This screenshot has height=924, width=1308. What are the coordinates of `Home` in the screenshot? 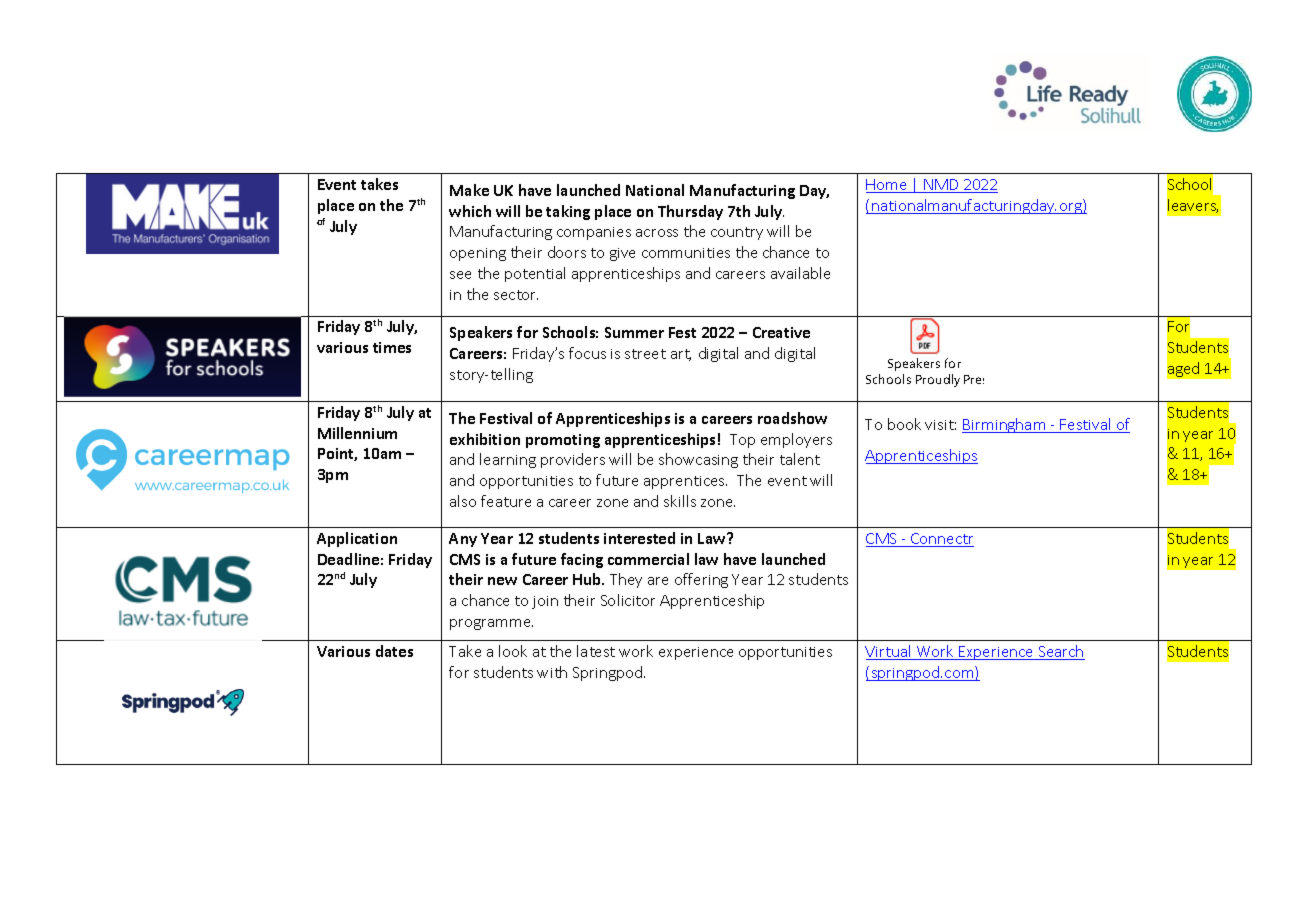 It's located at (887, 186).
